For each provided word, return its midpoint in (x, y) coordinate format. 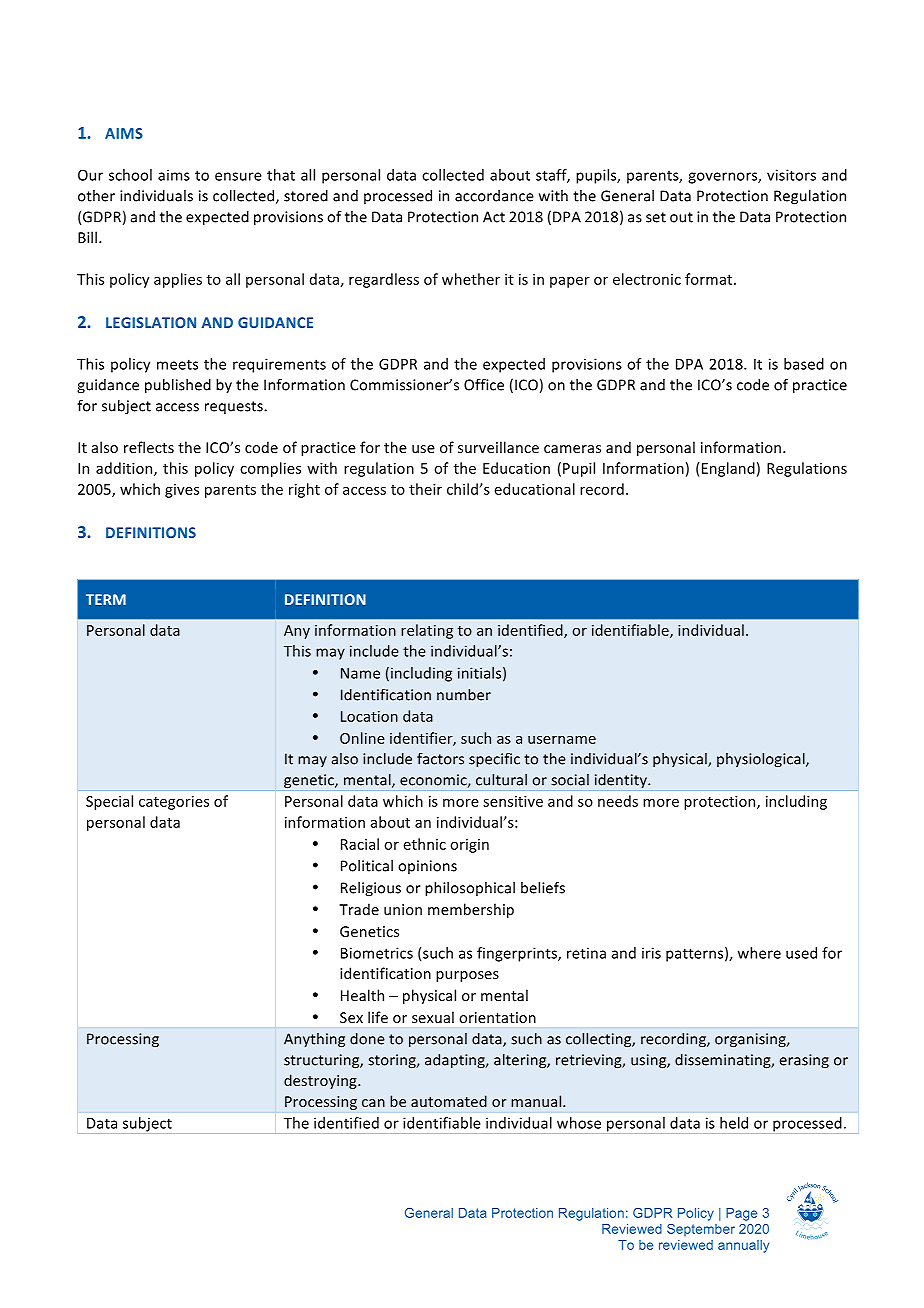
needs (618, 801)
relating (427, 631)
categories (174, 803)
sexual (433, 1017)
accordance (494, 196)
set (656, 217)
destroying (321, 1081)
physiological (762, 760)
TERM (106, 599)
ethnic (425, 844)
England (728, 469)
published (178, 386)
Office (484, 385)
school (130, 175)
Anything (314, 1040)
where (759, 953)
